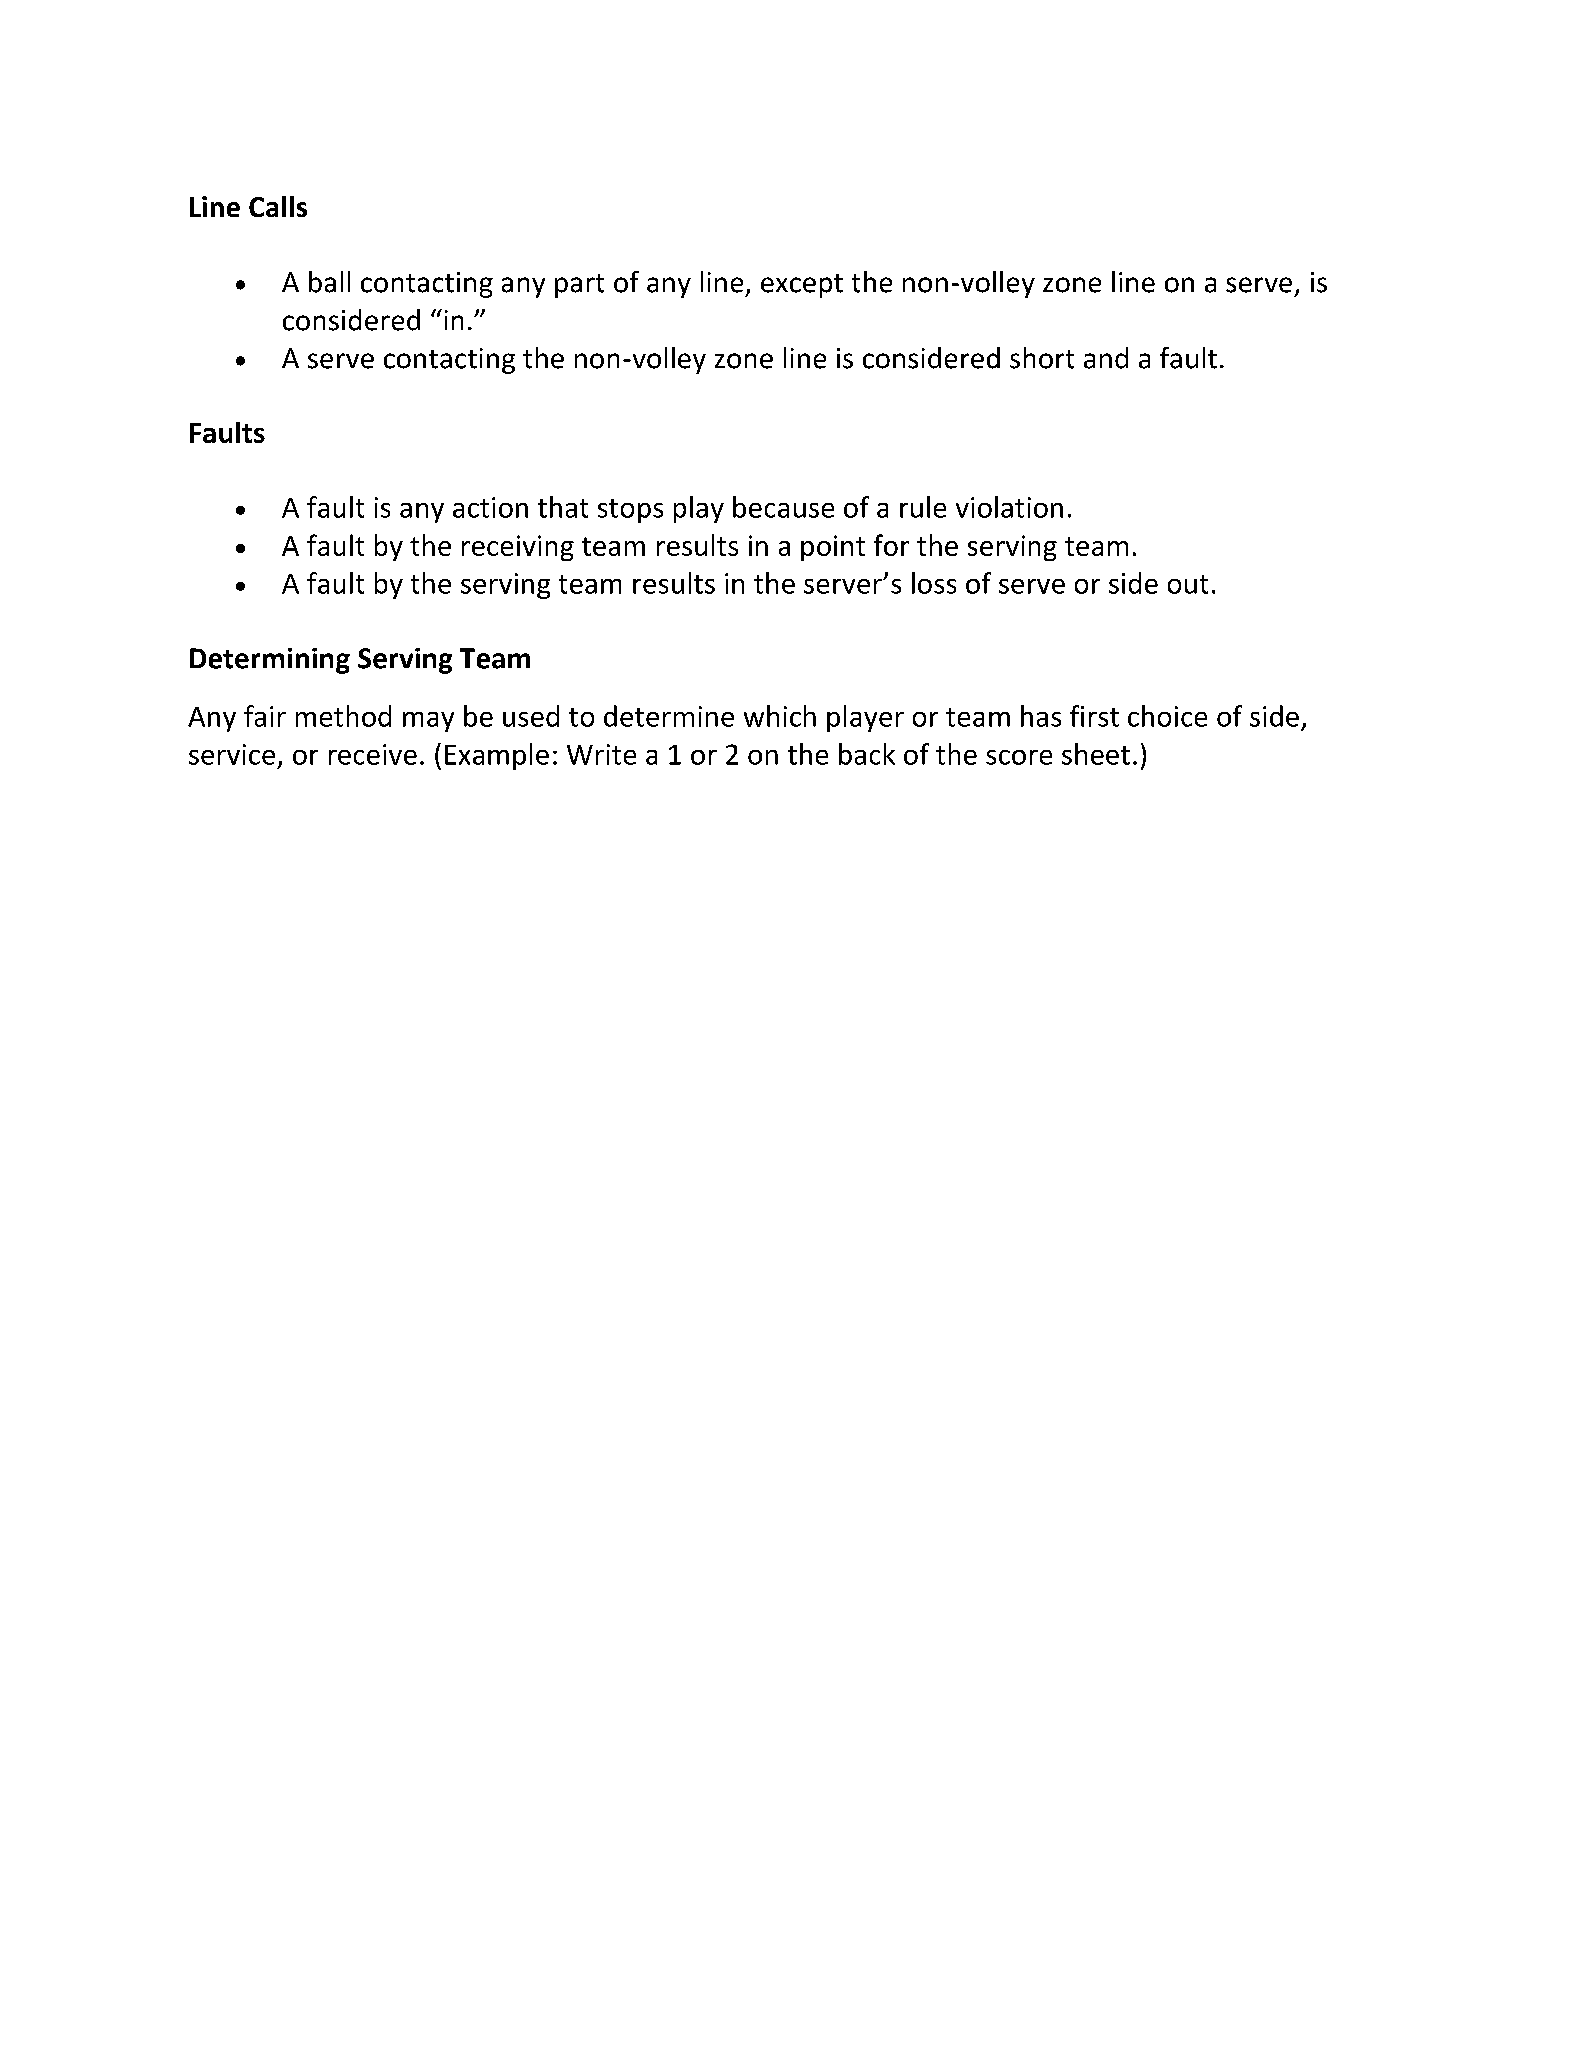 This page has width=1595, height=2064. What do you see at coordinates (518, 548) in the page?
I see `receiving` at bounding box center [518, 548].
